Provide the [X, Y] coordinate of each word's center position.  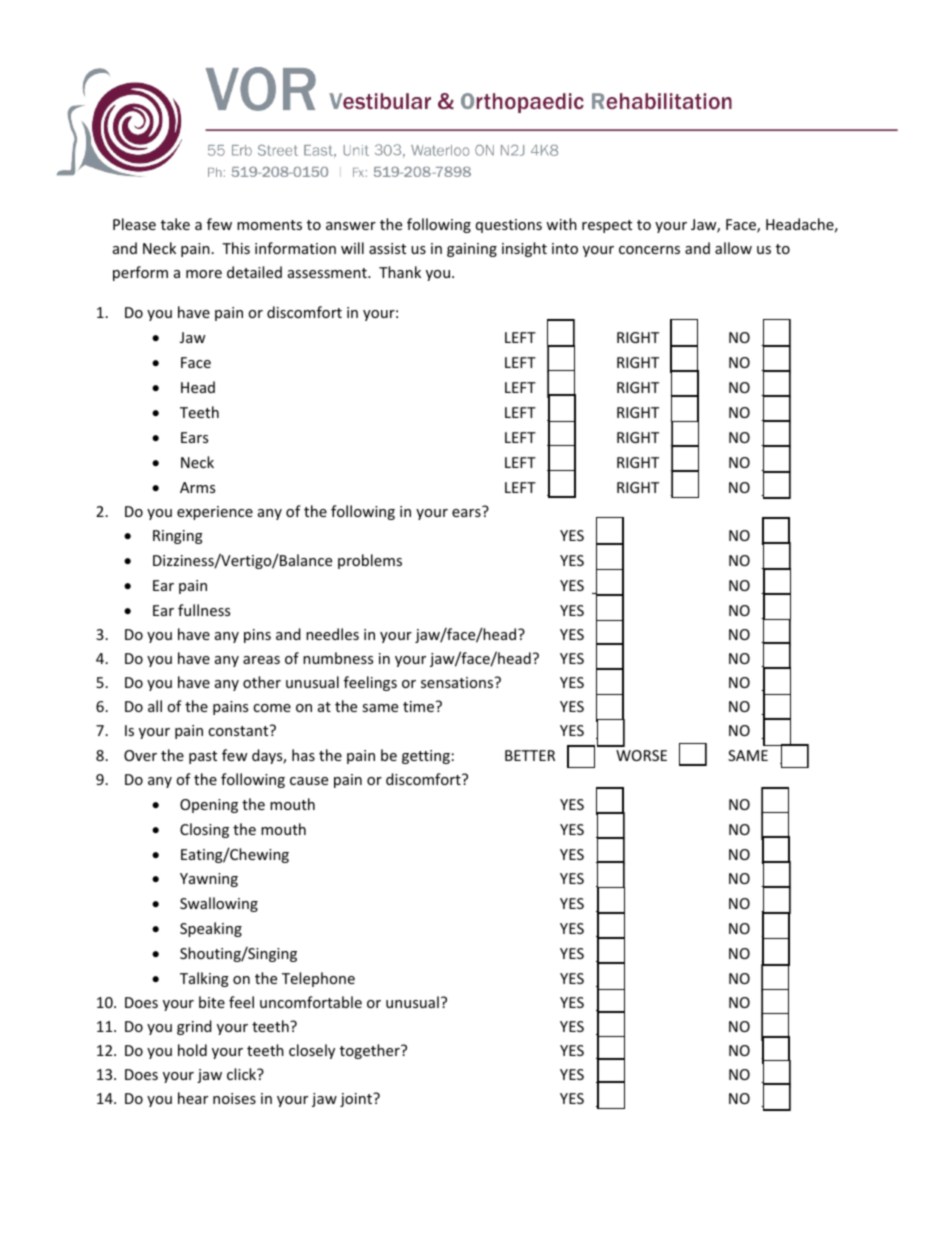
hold [192, 1050]
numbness [338, 658]
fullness [204, 610]
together [371, 1051]
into [565, 248]
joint [357, 1100]
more [204, 274]
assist [387, 248]
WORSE [641, 755]
